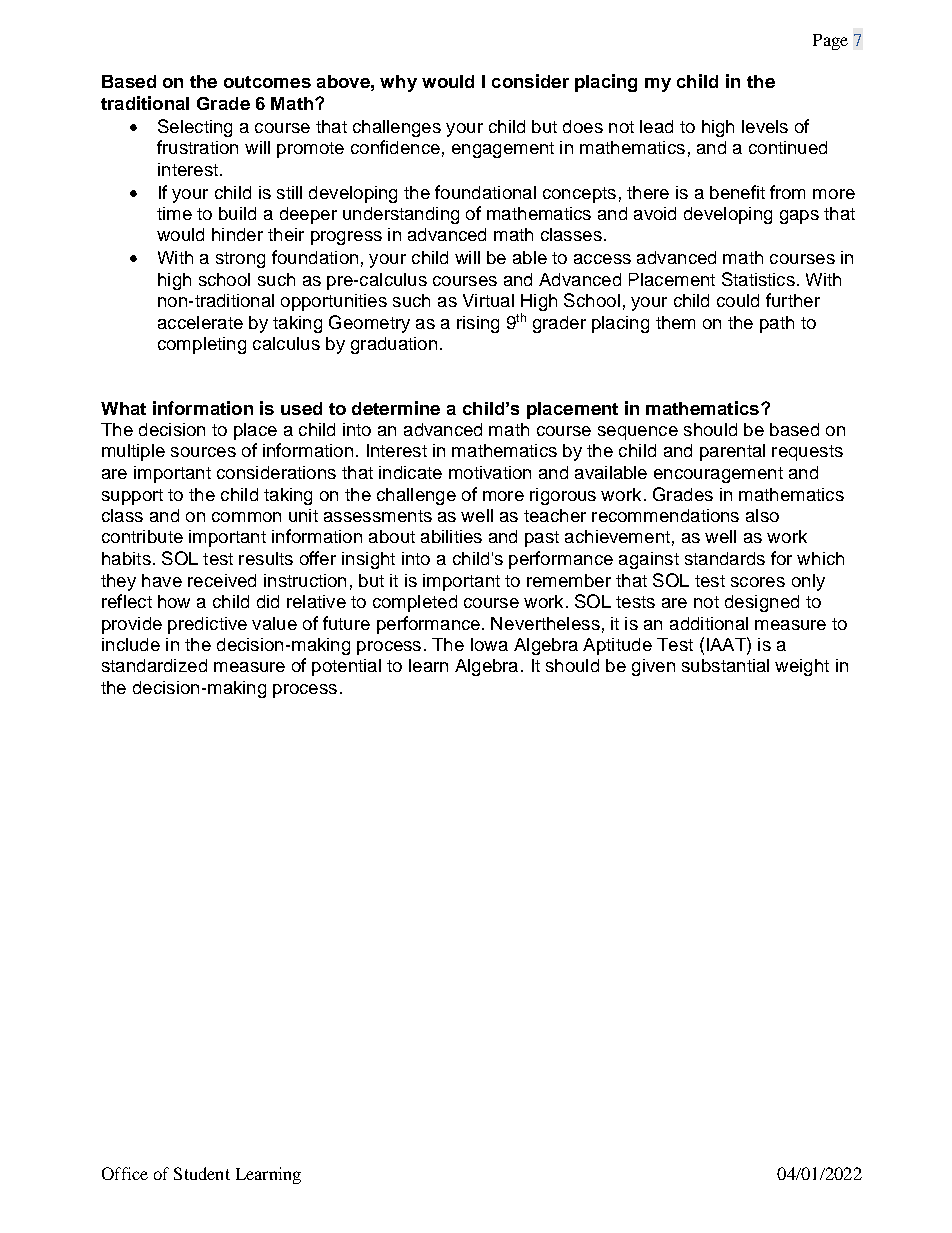 The width and height of the image is (952, 1233). I want to click on why, so click(398, 83).
